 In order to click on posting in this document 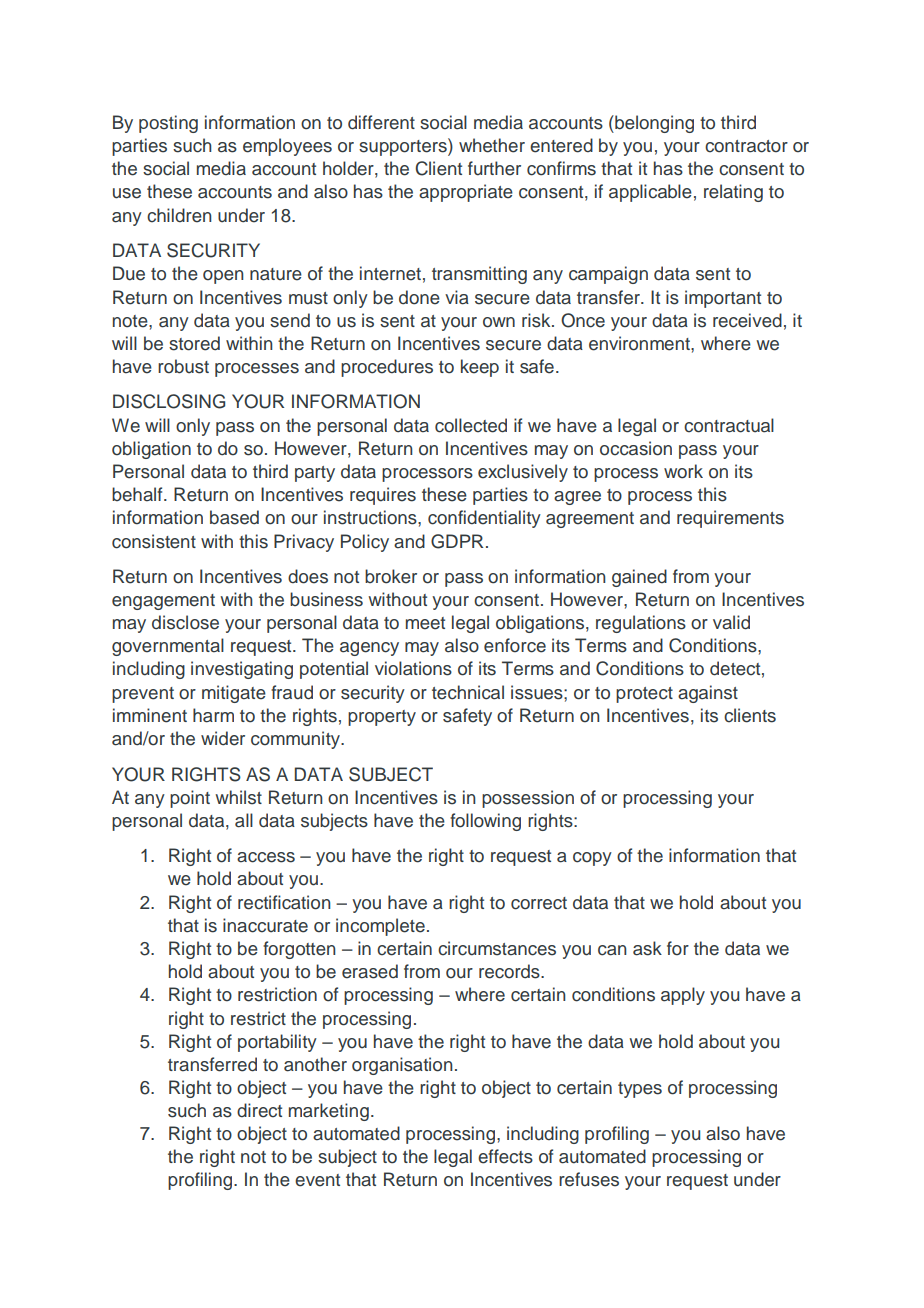, I will do `click(168, 124)`.
